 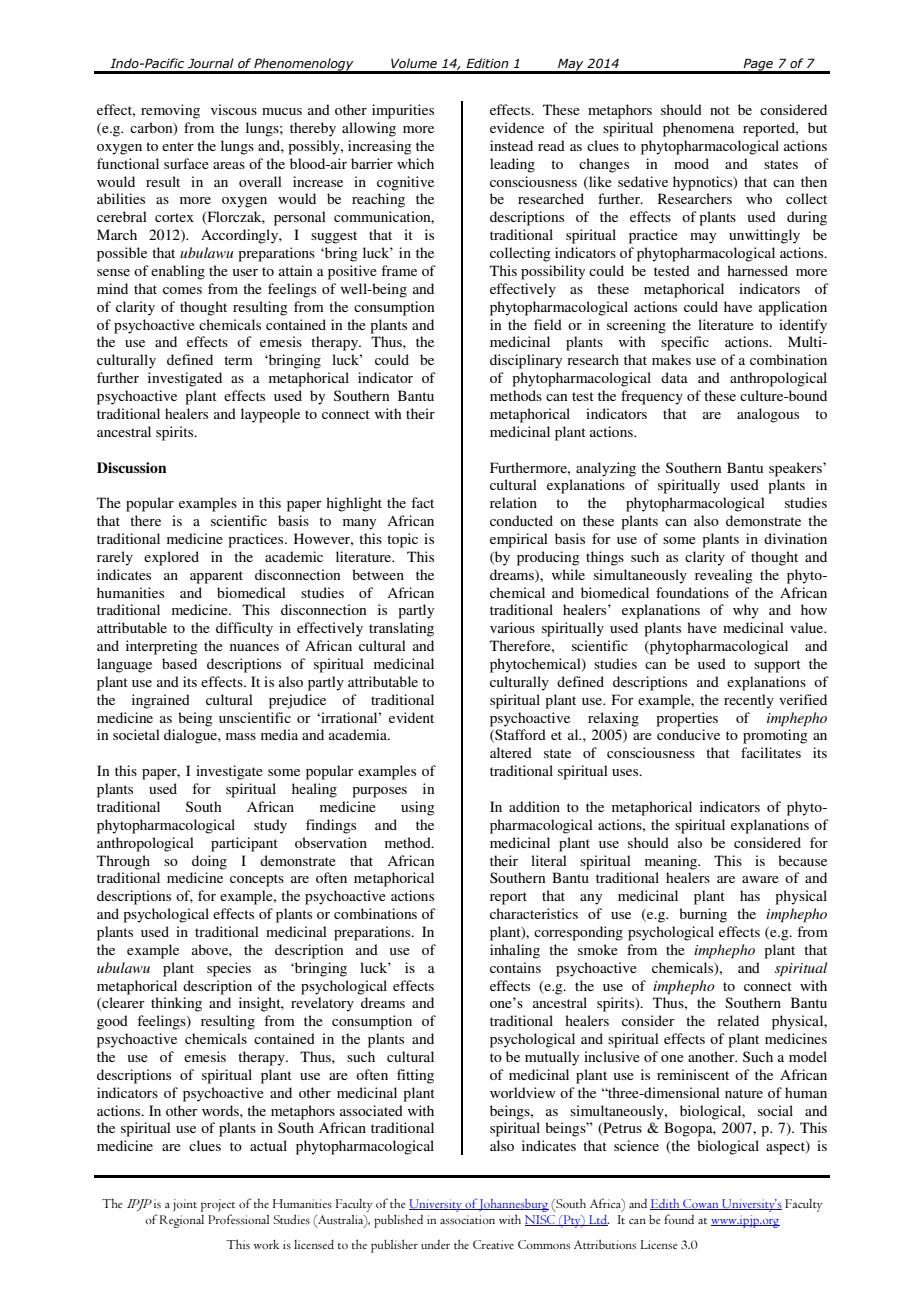 I want to click on various, so click(x=512, y=627).
